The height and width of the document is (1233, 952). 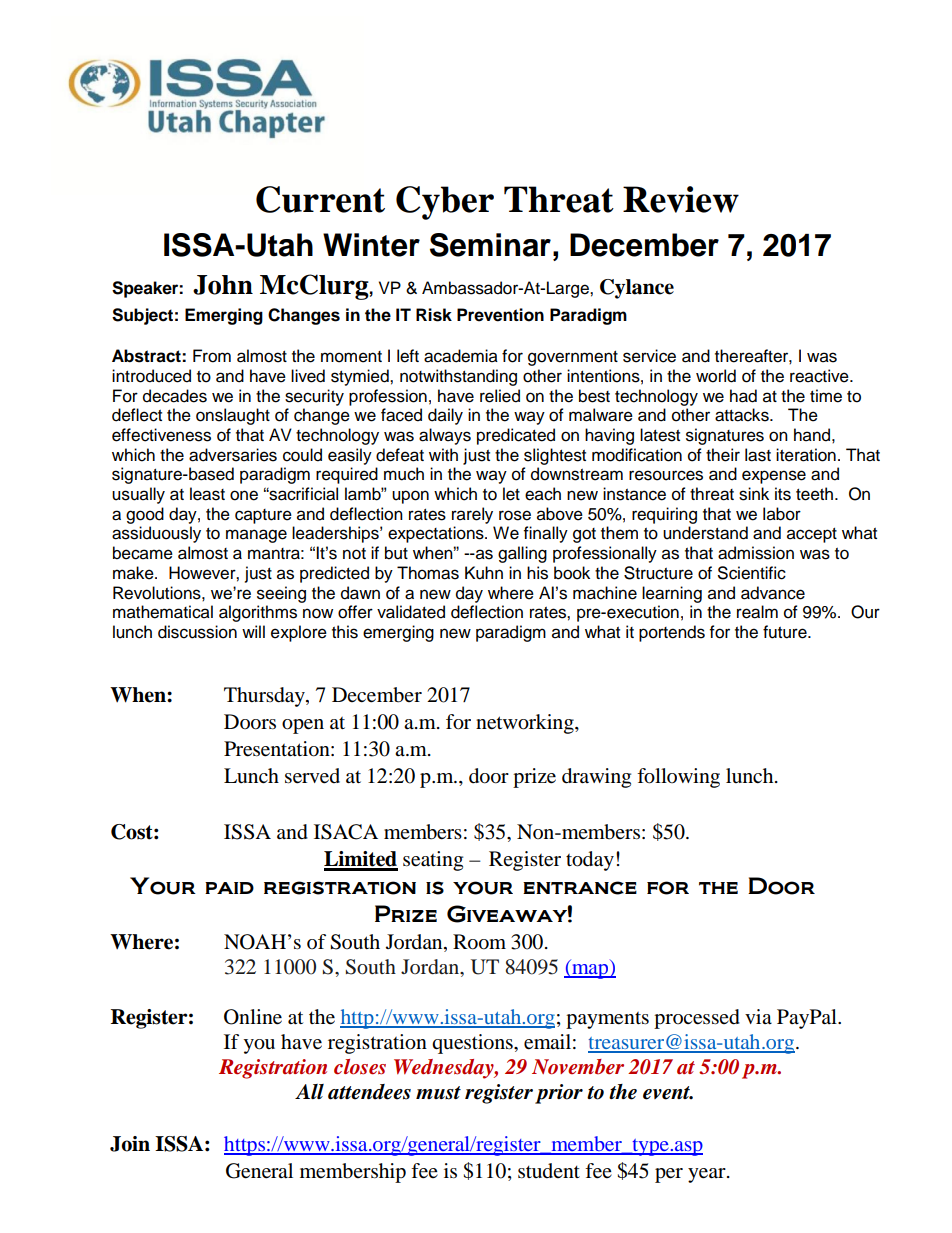 I want to click on Review, so click(x=681, y=199).
